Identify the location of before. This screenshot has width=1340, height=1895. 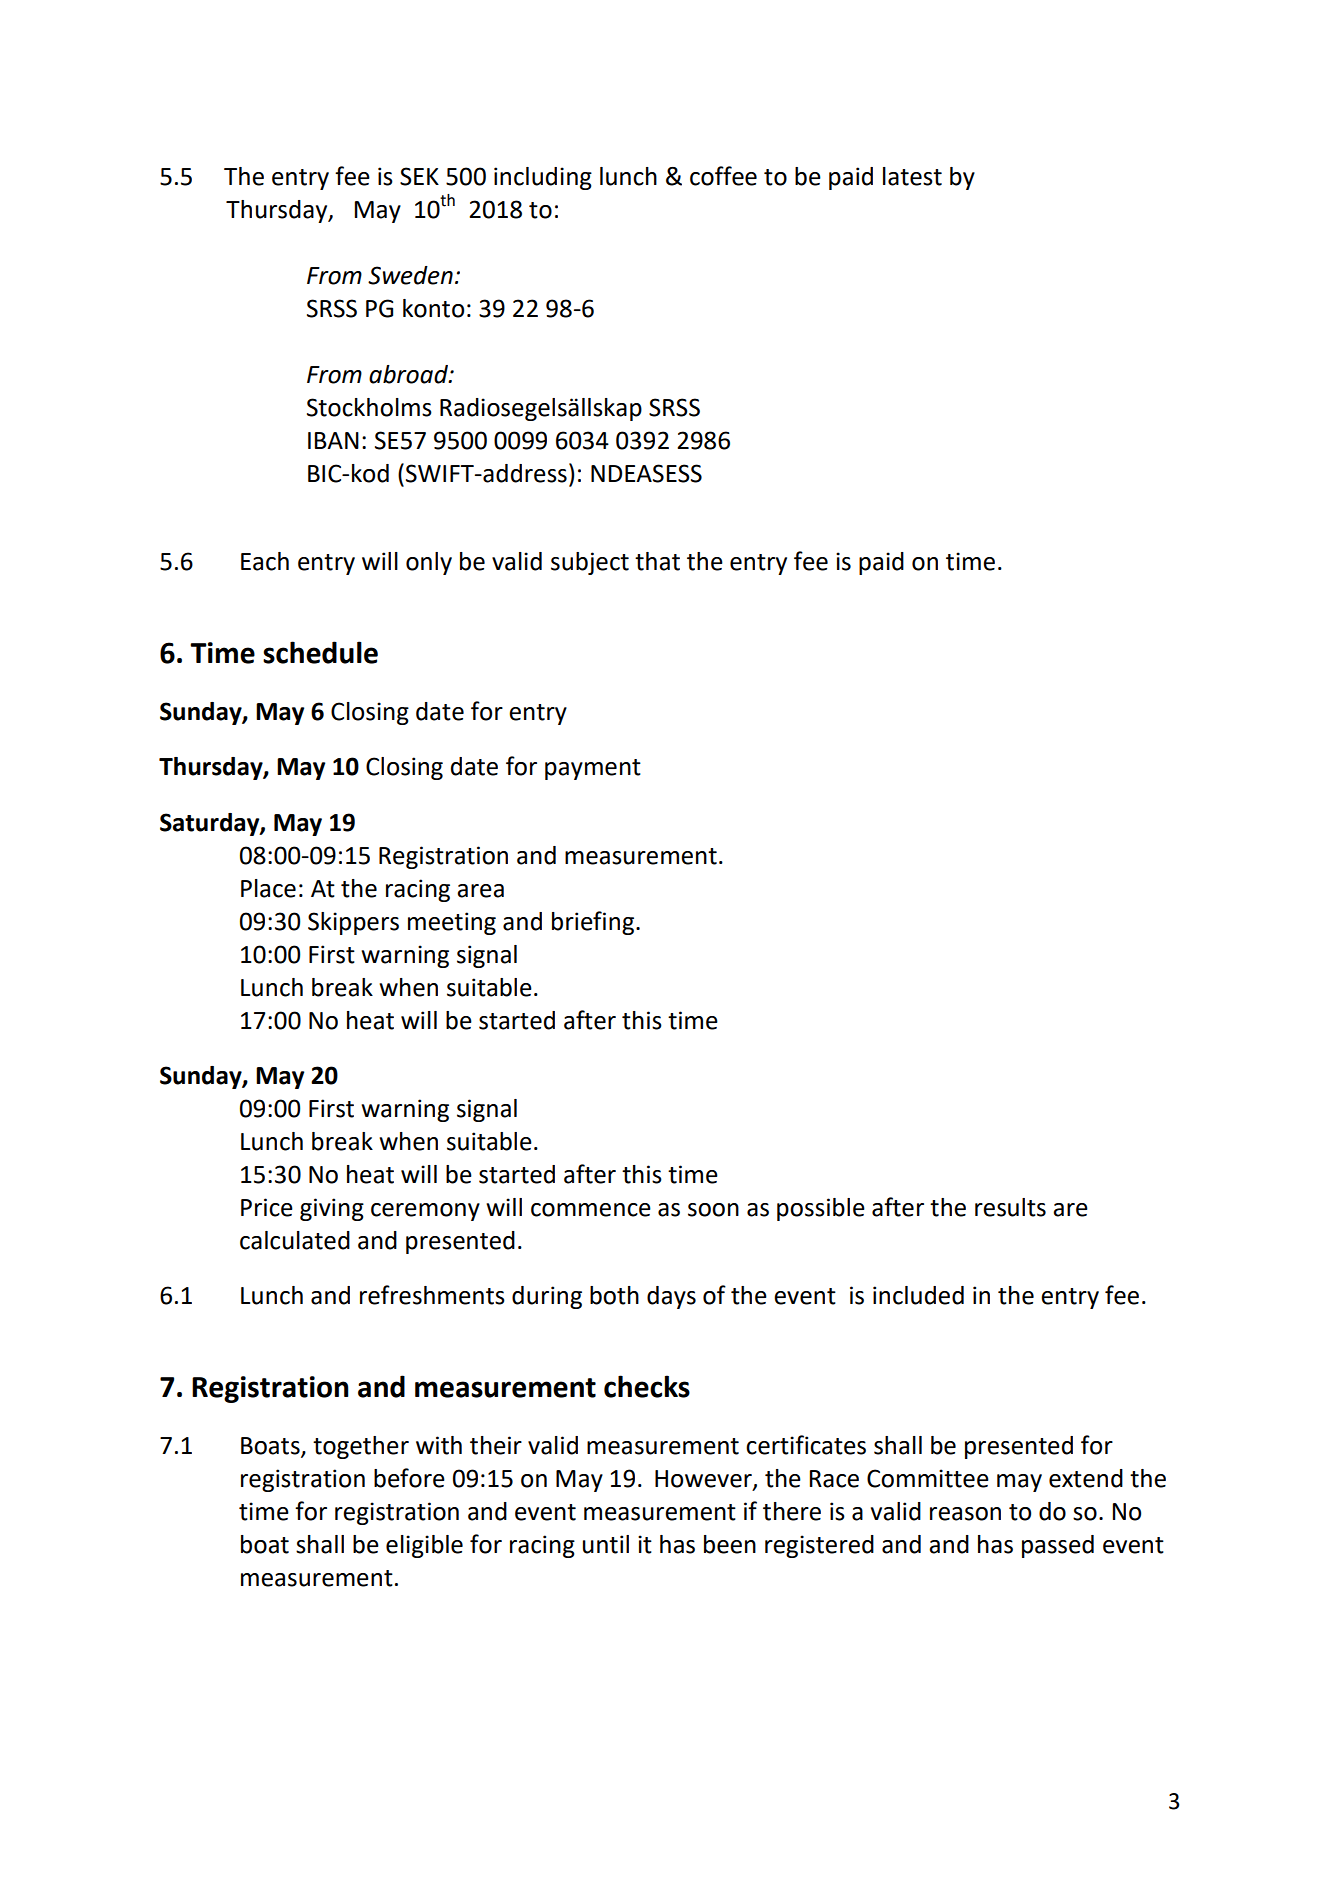
(409, 1478).
